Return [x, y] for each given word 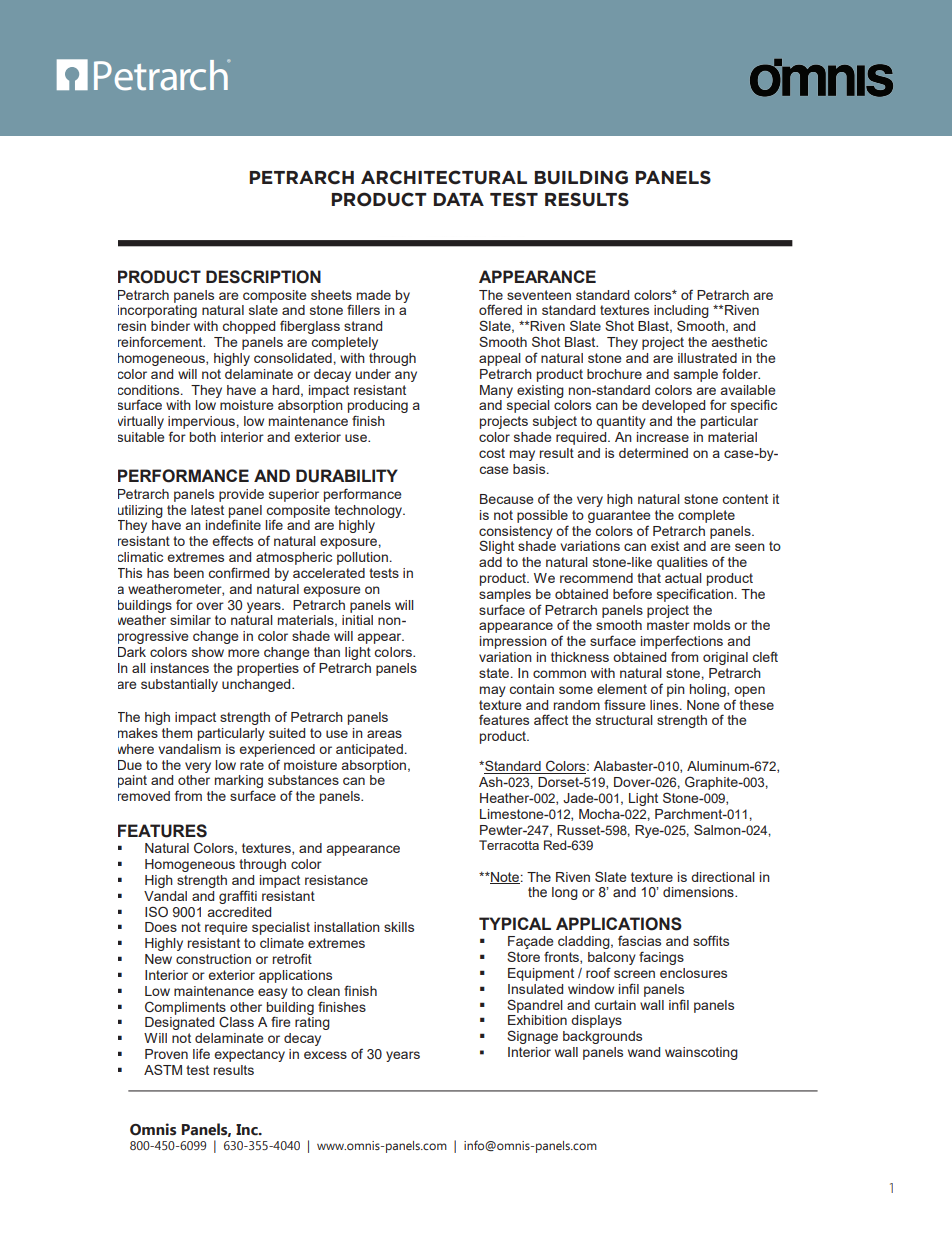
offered [500, 309]
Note [504, 878]
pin [676, 690]
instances [180, 668]
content [745, 499]
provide [241, 495]
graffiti [238, 897]
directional [723, 877]
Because [506, 499]
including [681, 313]
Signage [532, 1037]
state [495, 673]
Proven [166, 1054]
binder [170, 326]
